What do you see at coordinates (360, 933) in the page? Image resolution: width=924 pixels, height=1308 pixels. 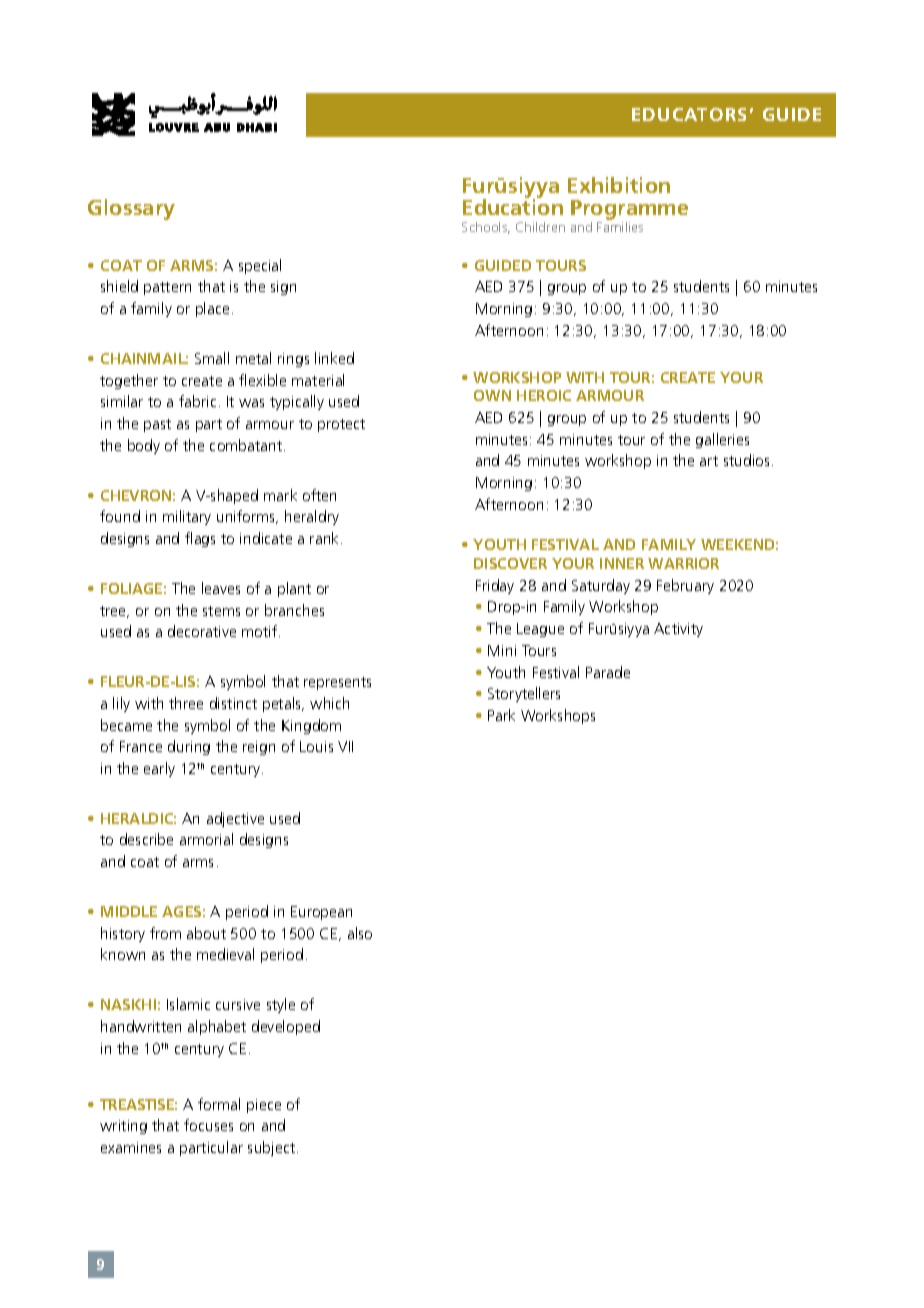 I see `also` at bounding box center [360, 933].
